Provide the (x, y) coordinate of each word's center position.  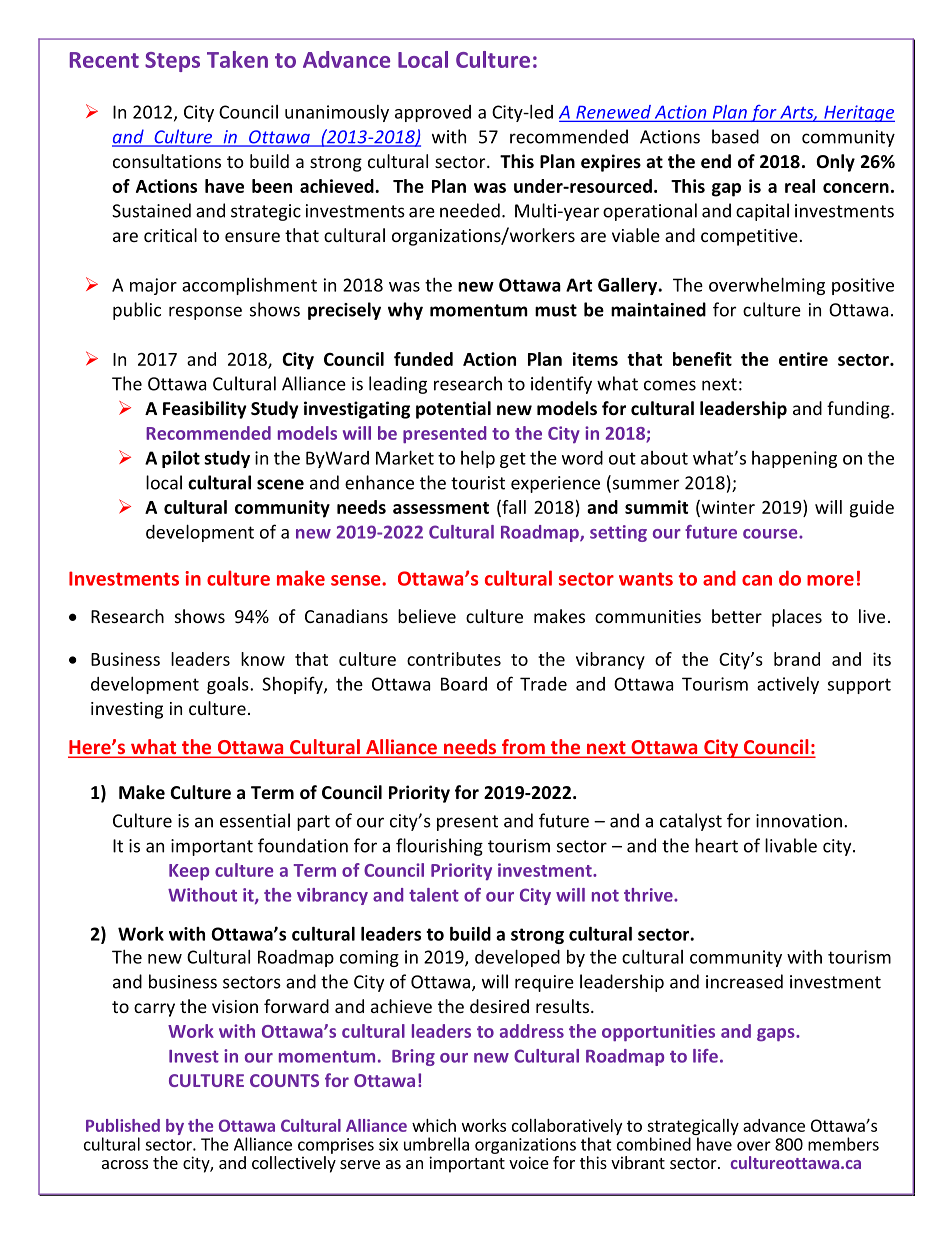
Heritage (858, 113)
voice (529, 1162)
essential (255, 820)
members (843, 1144)
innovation (799, 821)
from (523, 748)
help (478, 459)
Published (123, 1125)
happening (794, 459)
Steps (172, 62)
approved (433, 113)
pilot (181, 459)
